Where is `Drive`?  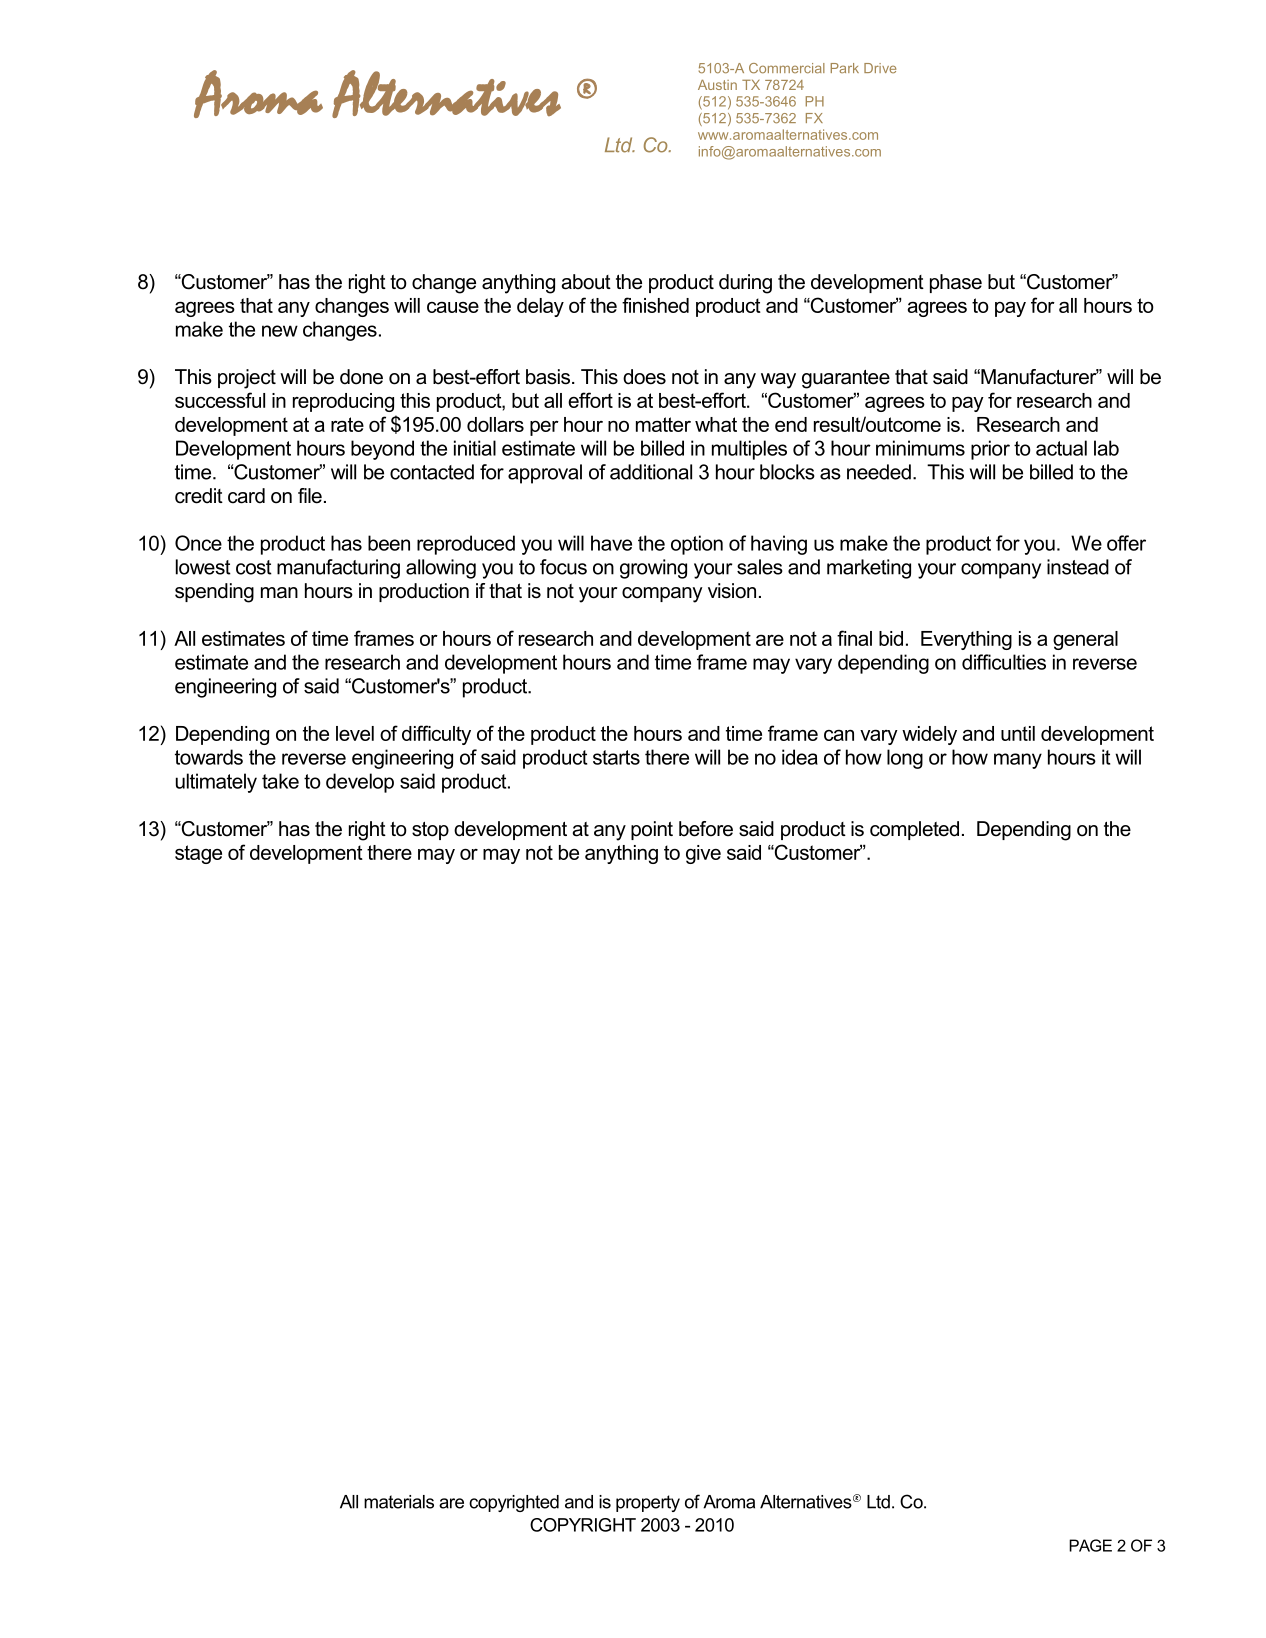 Drive is located at coordinates (880, 68).
